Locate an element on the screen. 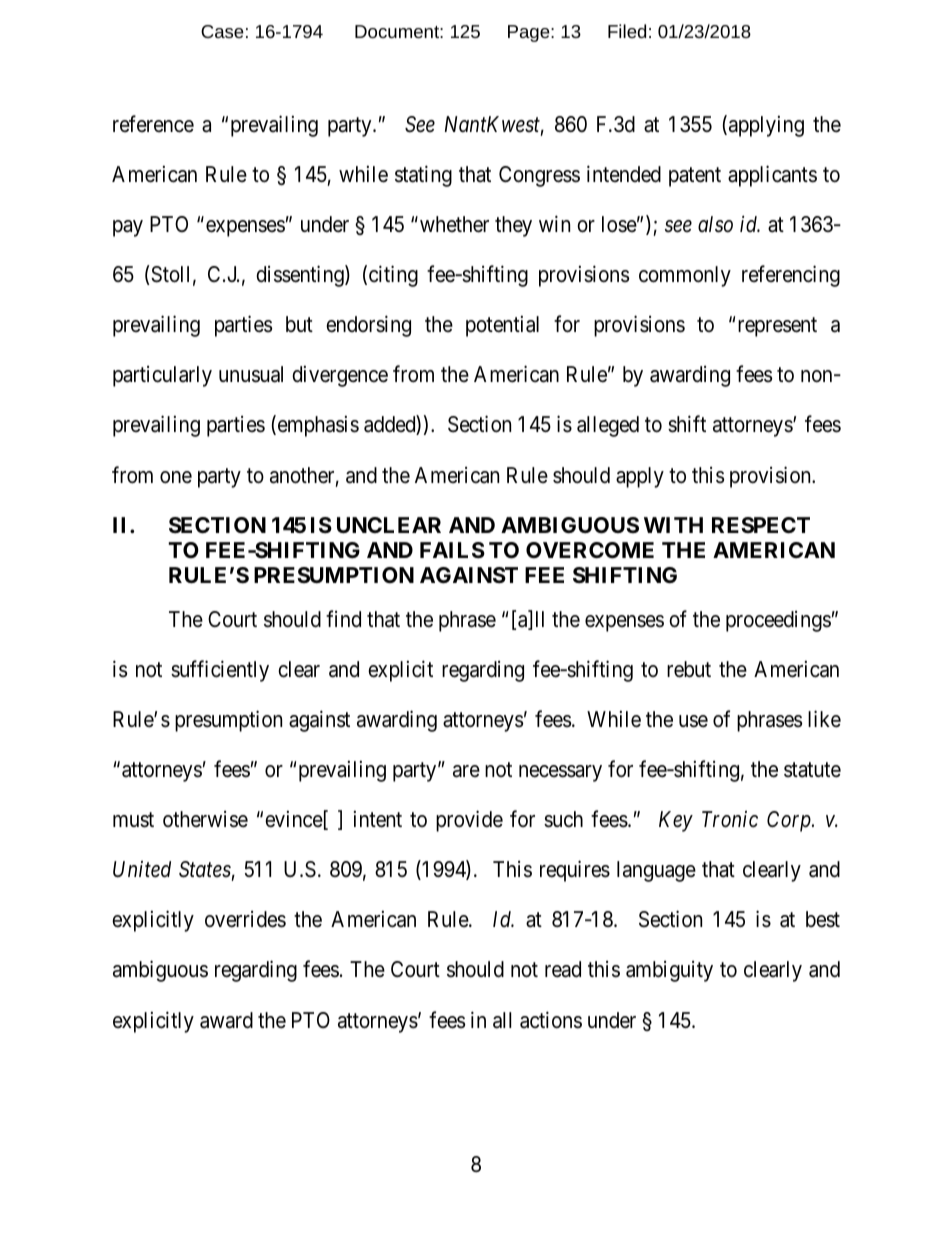  one is located at coordinates (176, 477).
